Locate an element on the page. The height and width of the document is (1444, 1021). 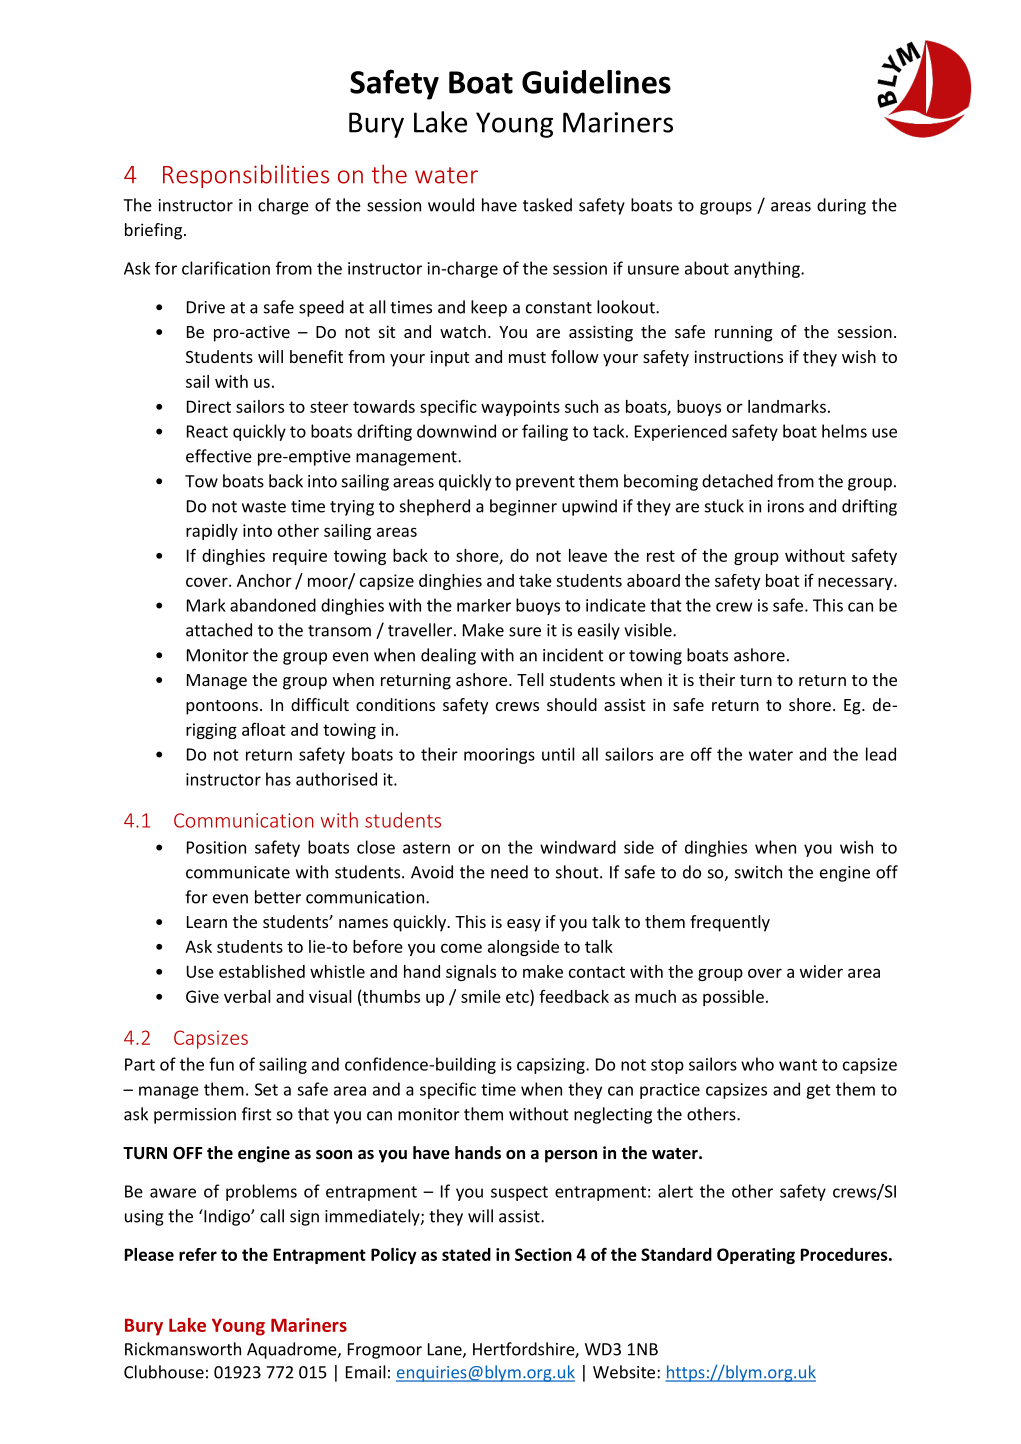
Responsibilities is located at coordinates (246, 176).
